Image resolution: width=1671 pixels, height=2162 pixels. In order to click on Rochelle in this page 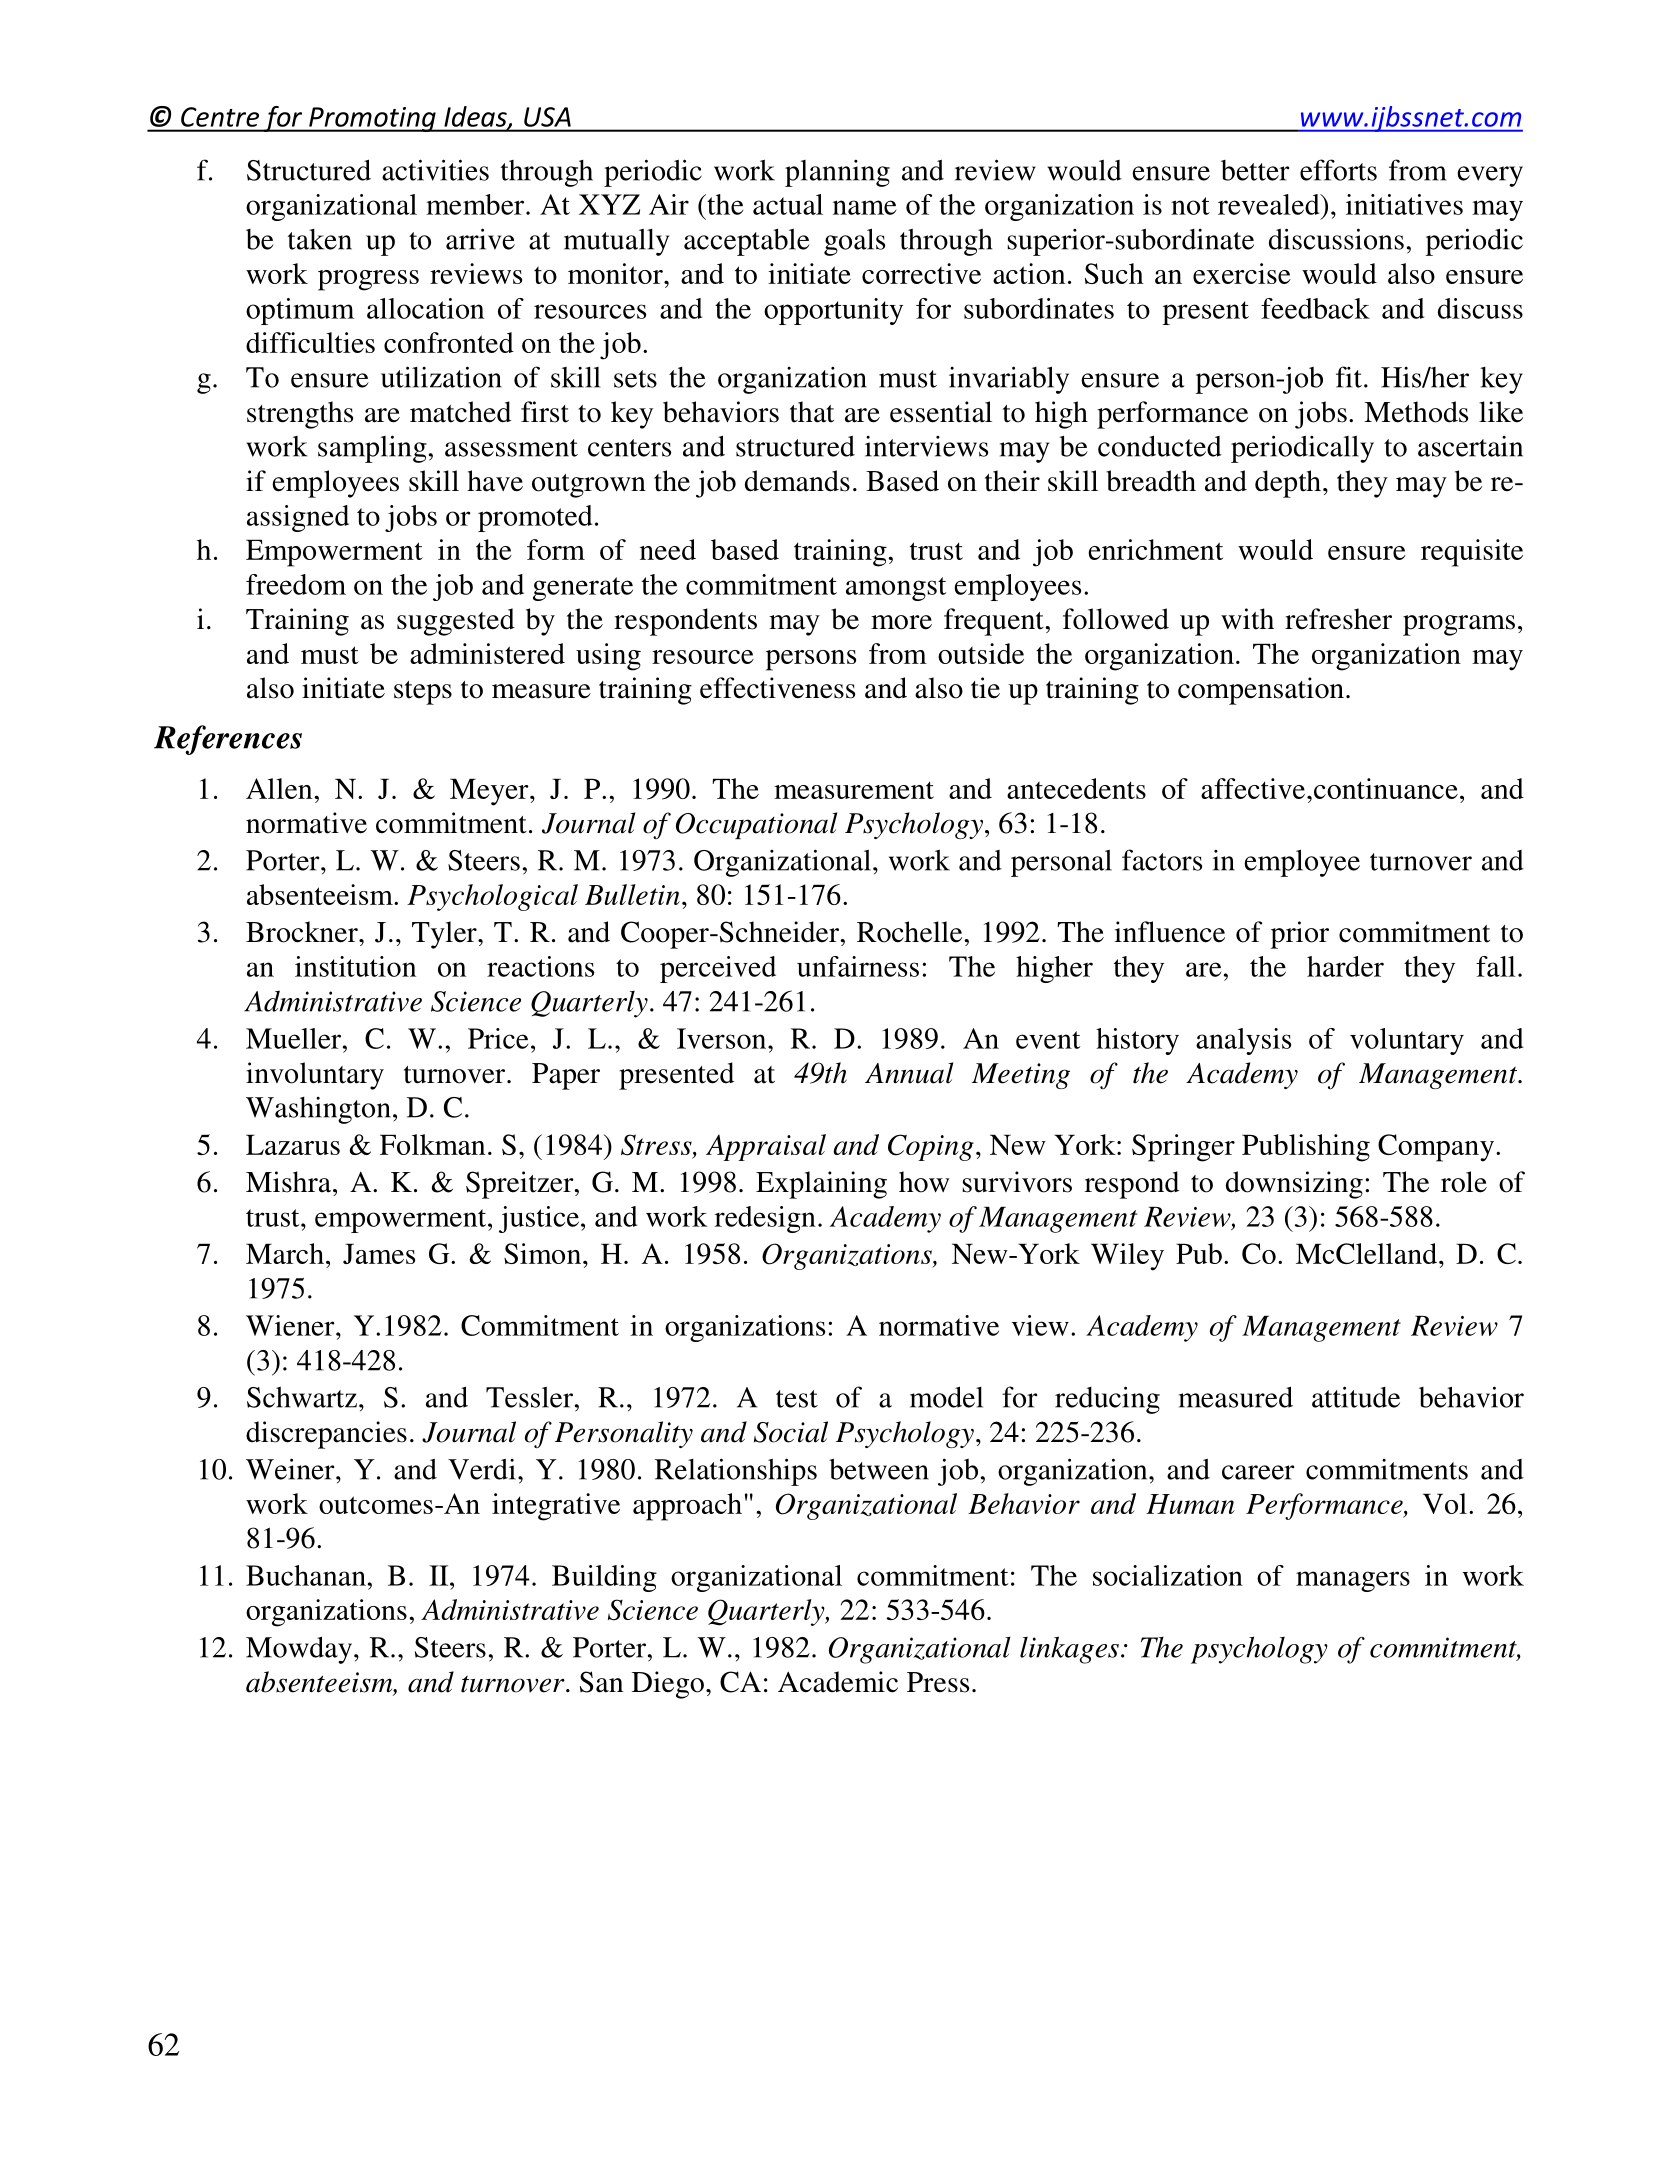, I will do `click(911, 932)`.
